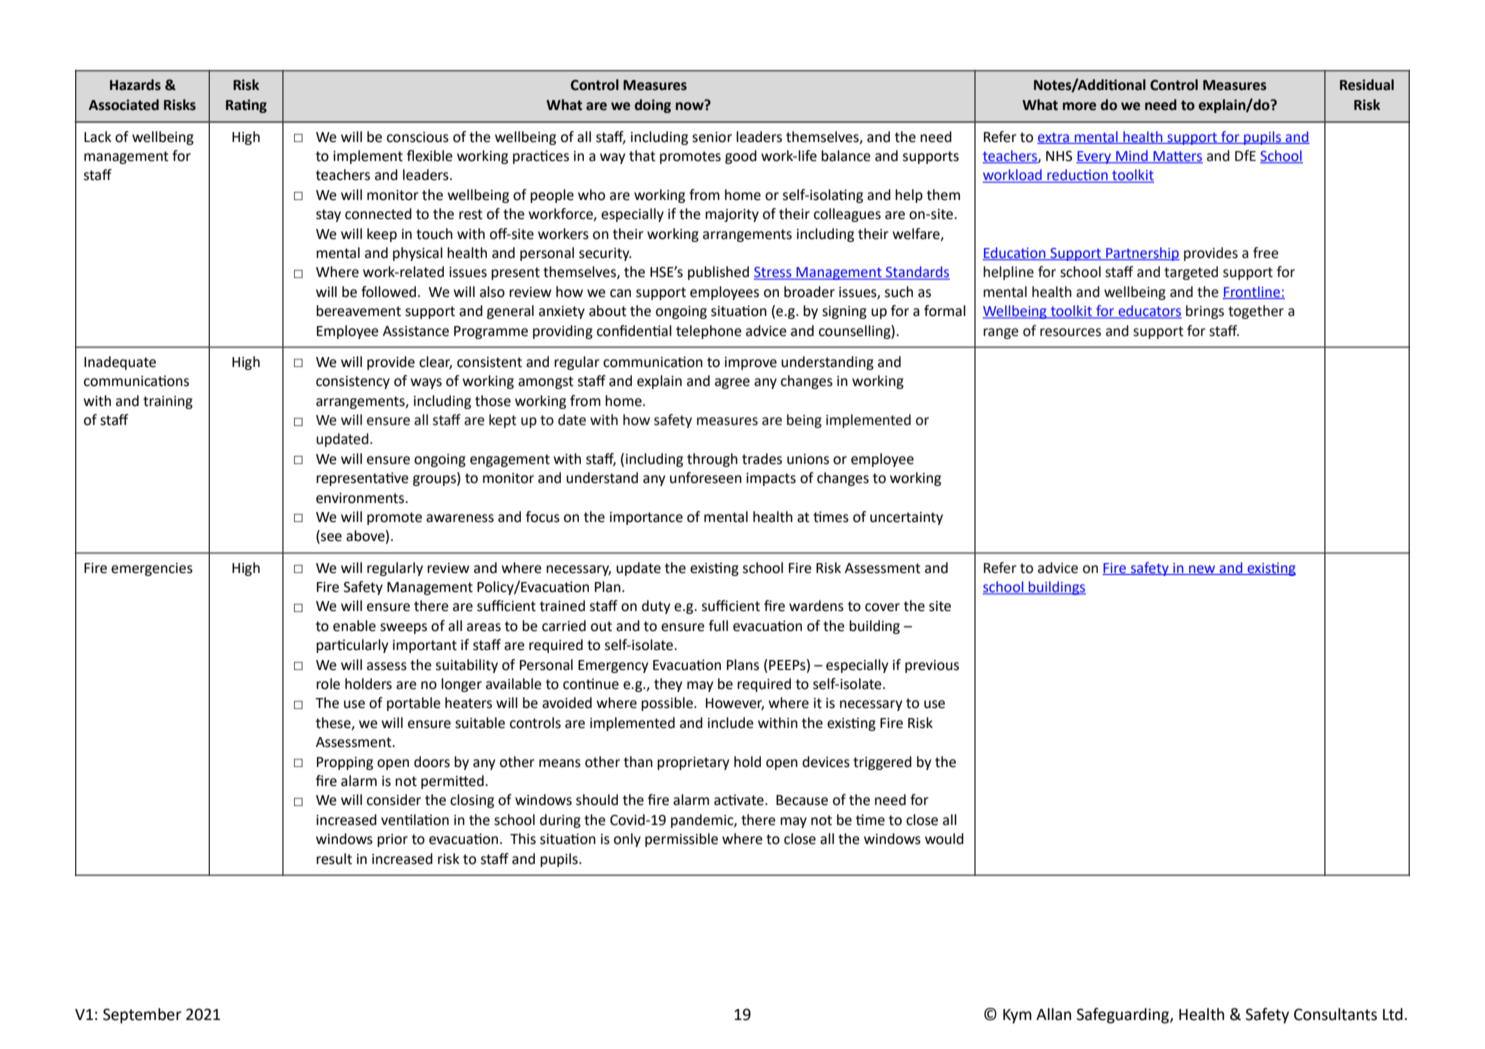  I want to click on bereavement, so click(358, 311).
